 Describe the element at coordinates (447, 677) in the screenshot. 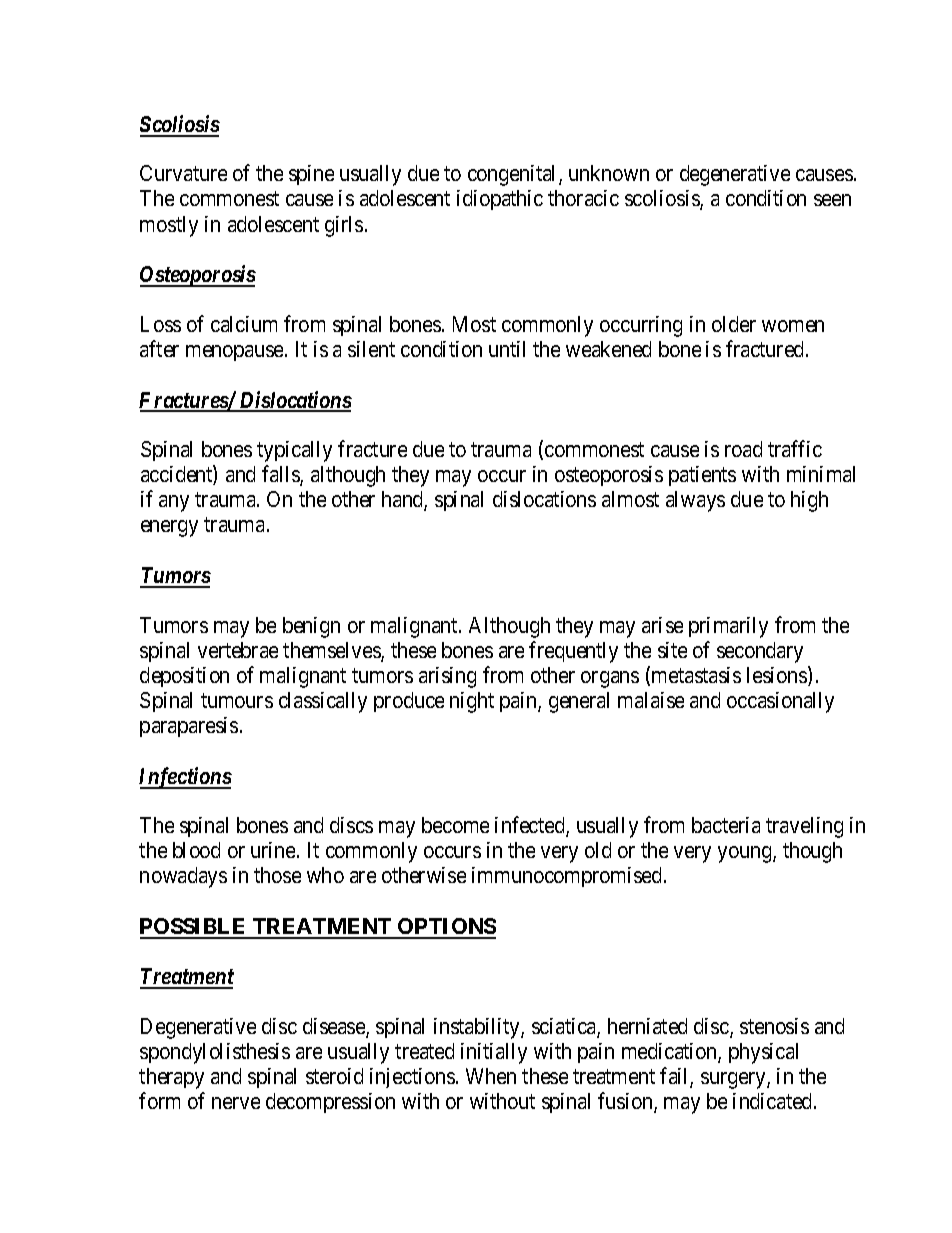

I see `arising` at that location.
